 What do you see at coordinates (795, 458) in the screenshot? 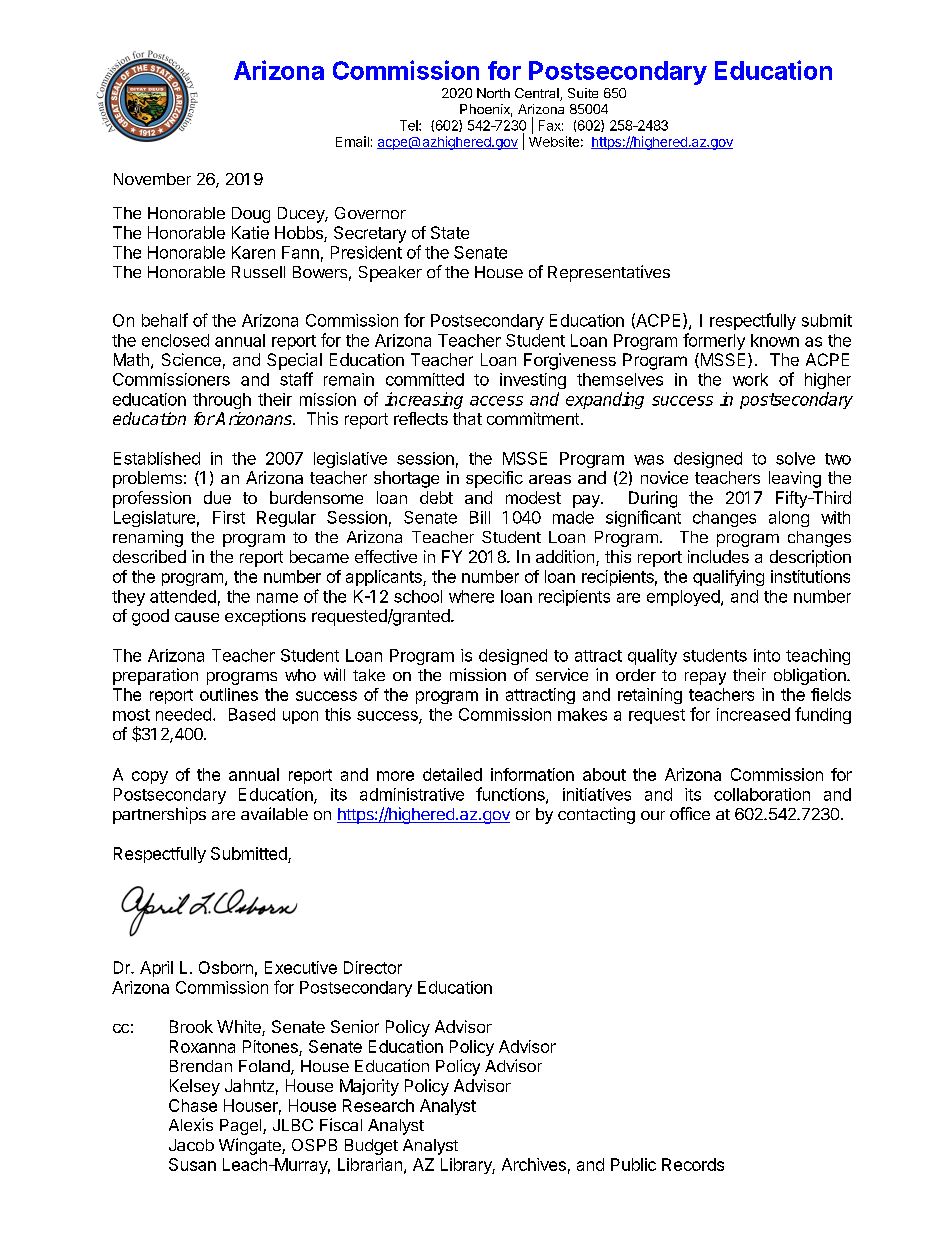
I see `solve` at bounding box center [795, 458].
